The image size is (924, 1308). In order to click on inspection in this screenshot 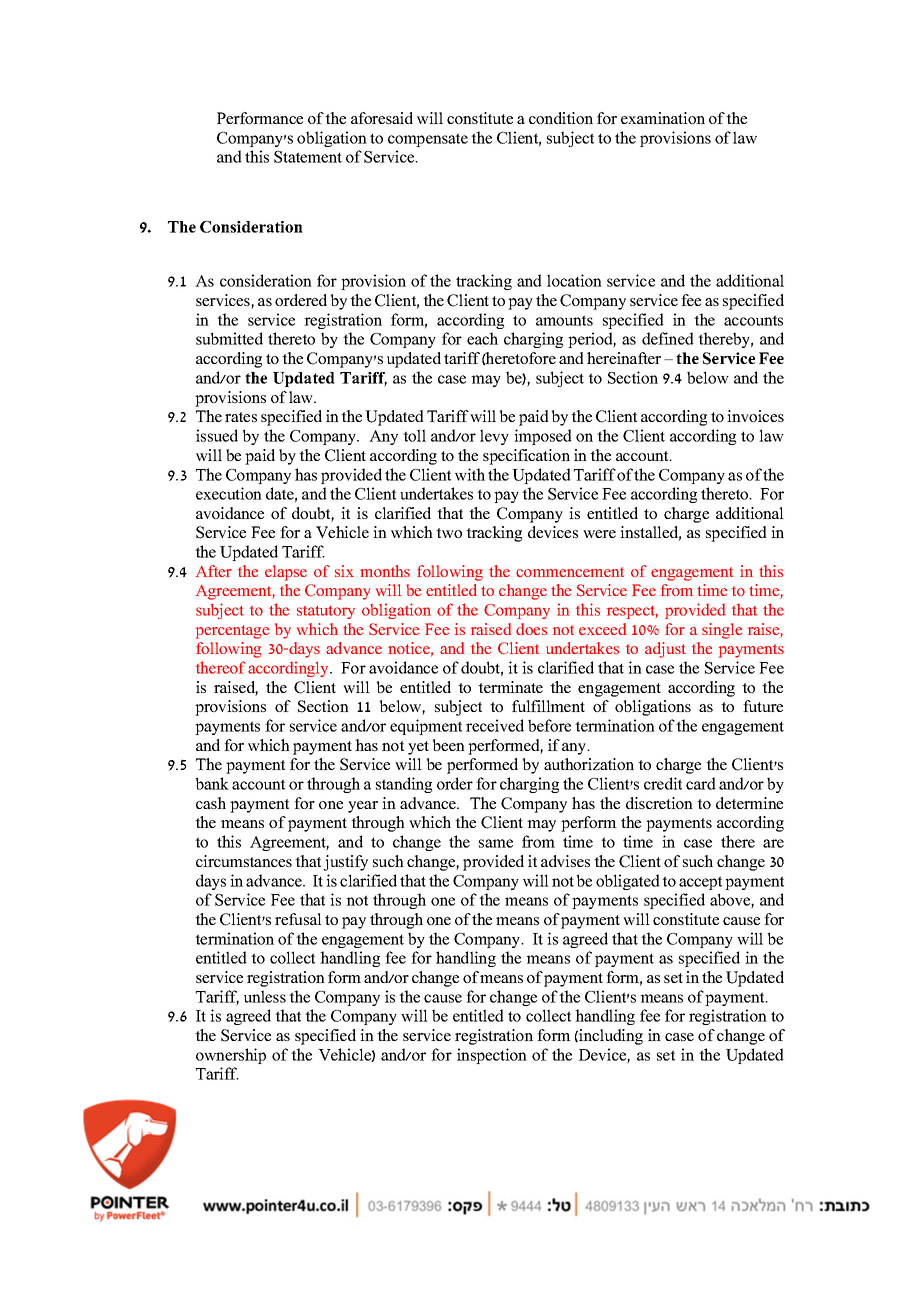, I will do `click(492, 1056)`.
